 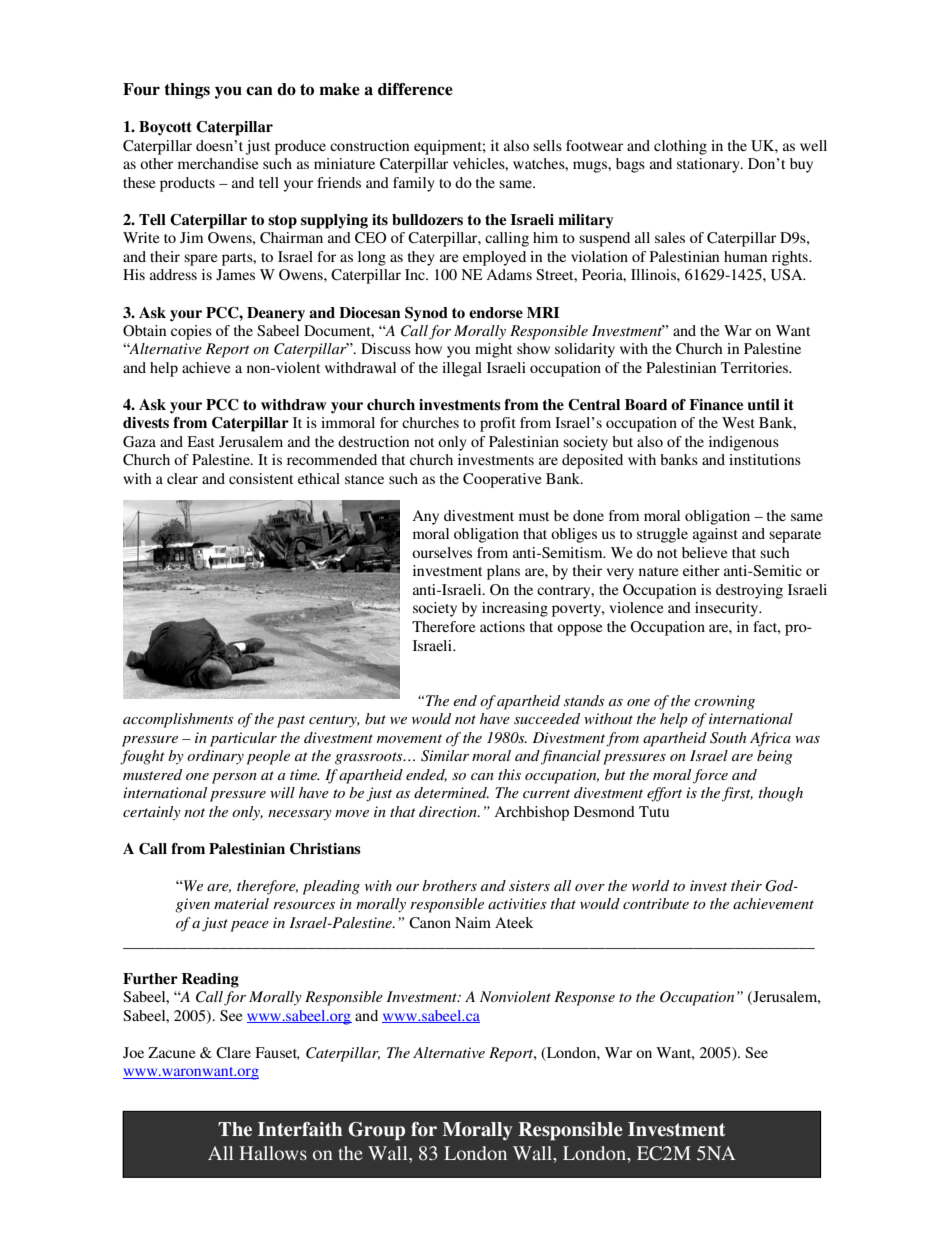 What do you see at coordinates (744, 443) in the screenshot?
I see `indigenous` at bounding box center [744, 443].
